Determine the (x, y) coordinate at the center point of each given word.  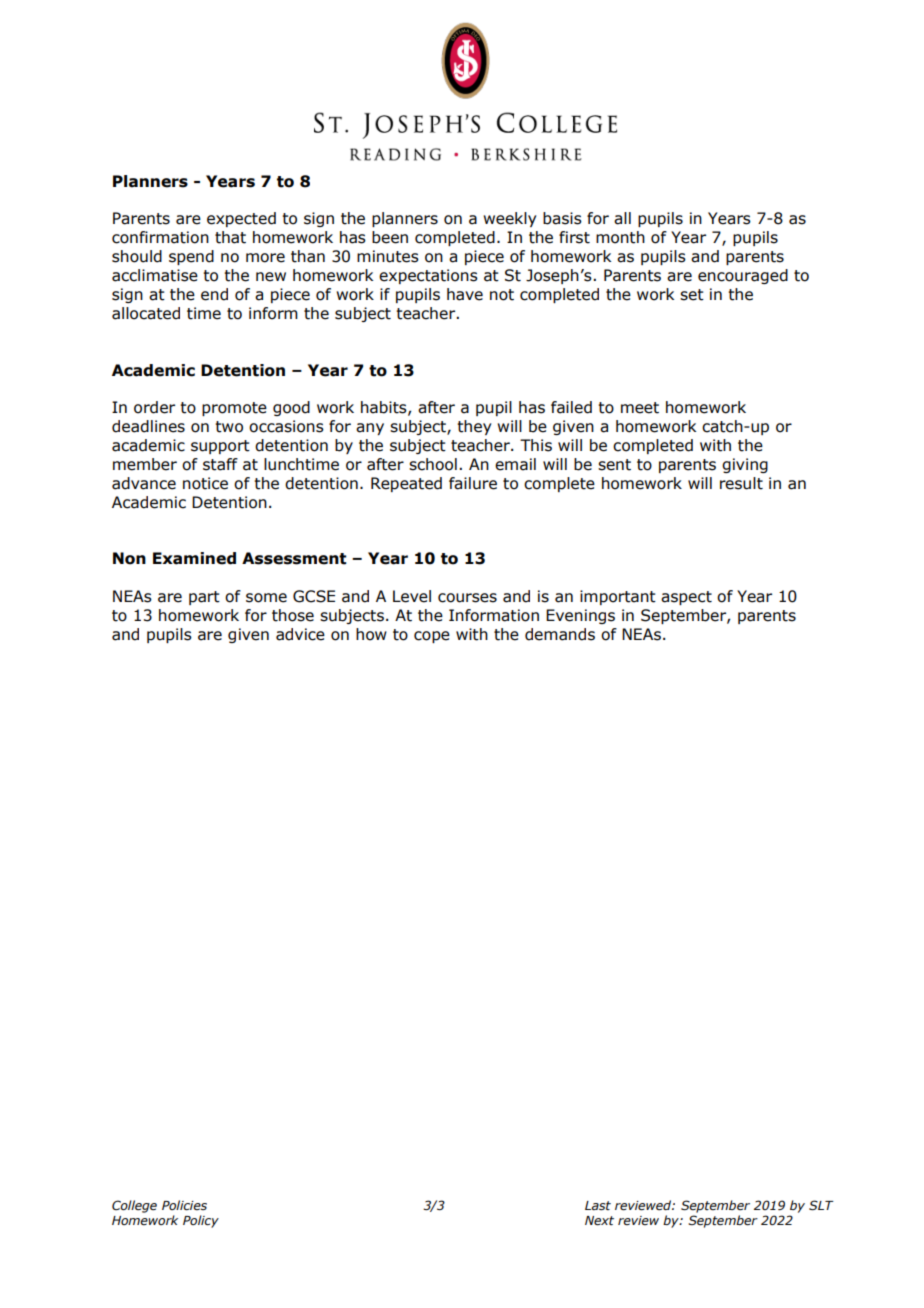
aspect (686, 598)
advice (300, 634)
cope (432, 637)
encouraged (743, 276)
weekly (509, 219)
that (230, 237)
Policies (184, 1205)
